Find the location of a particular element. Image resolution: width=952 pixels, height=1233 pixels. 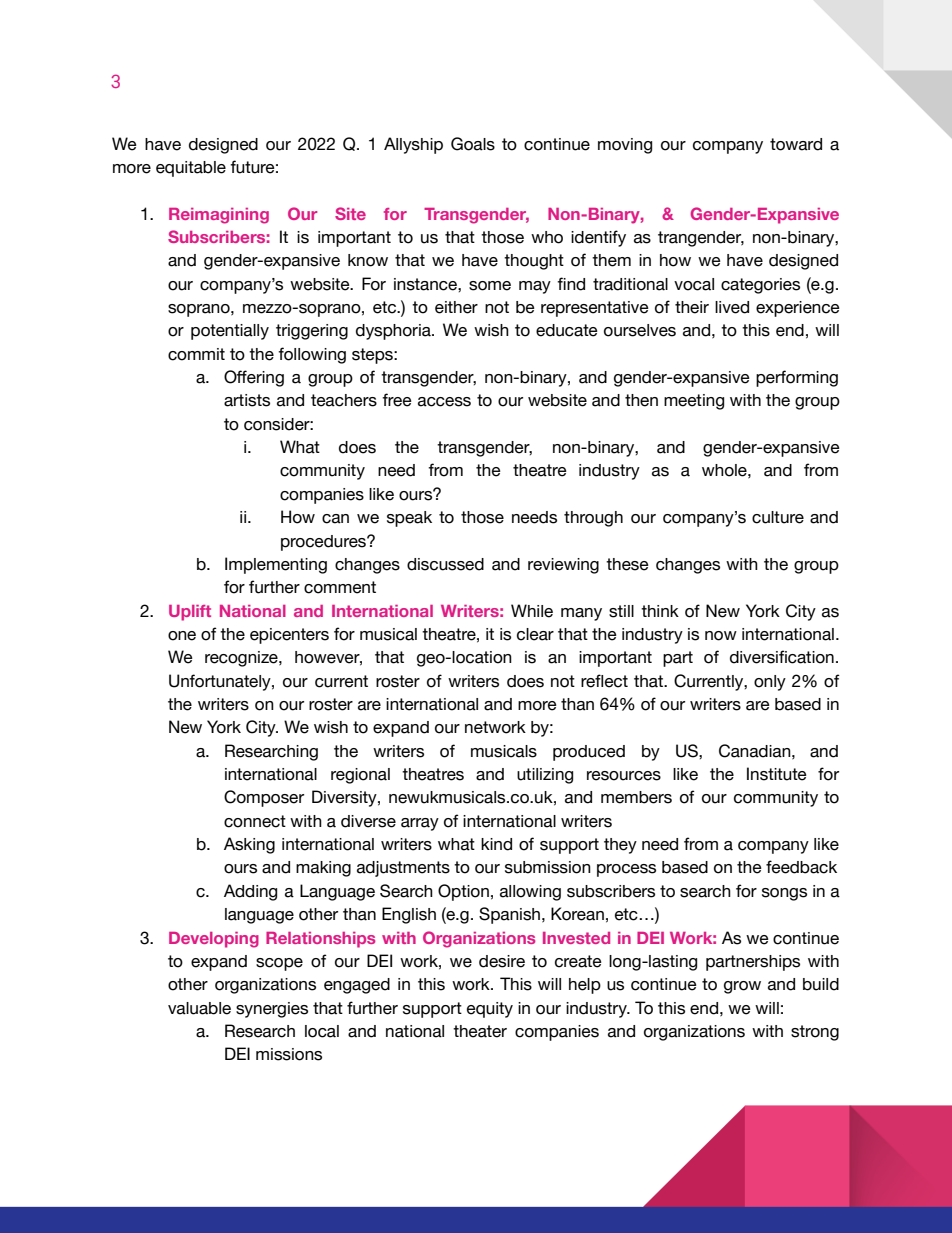

utilizing is located at coordinates (545, 776).
